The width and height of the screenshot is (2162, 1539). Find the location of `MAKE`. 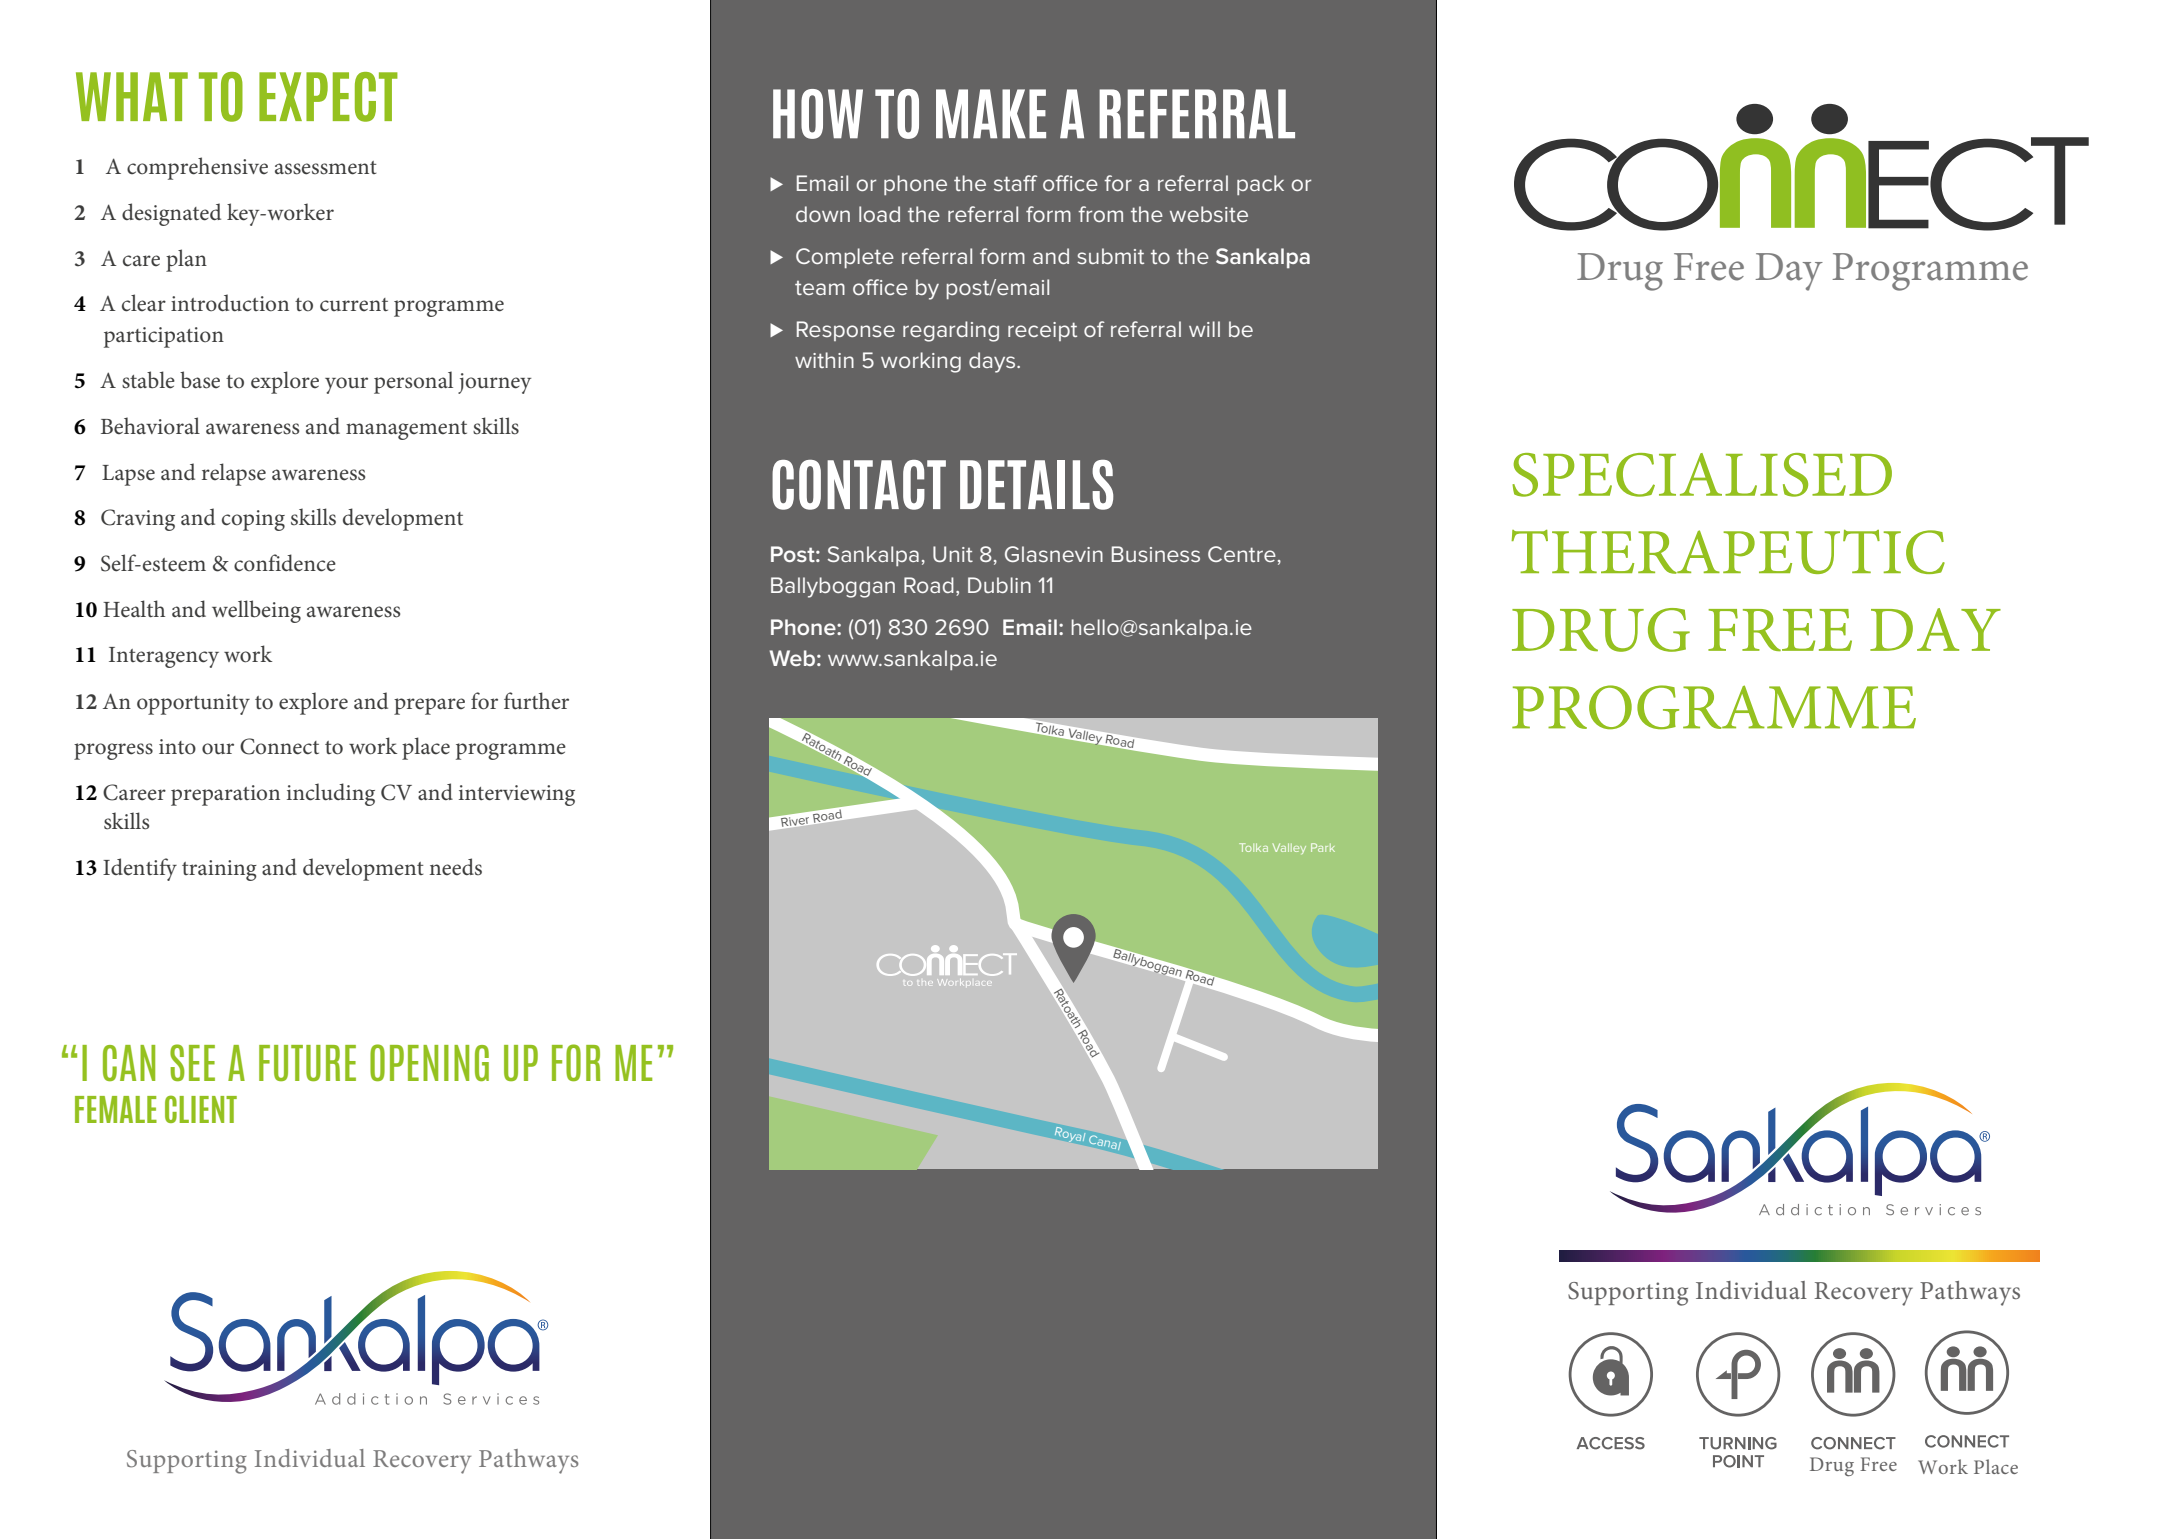

MAKE is located at coordinates (991, 114).
